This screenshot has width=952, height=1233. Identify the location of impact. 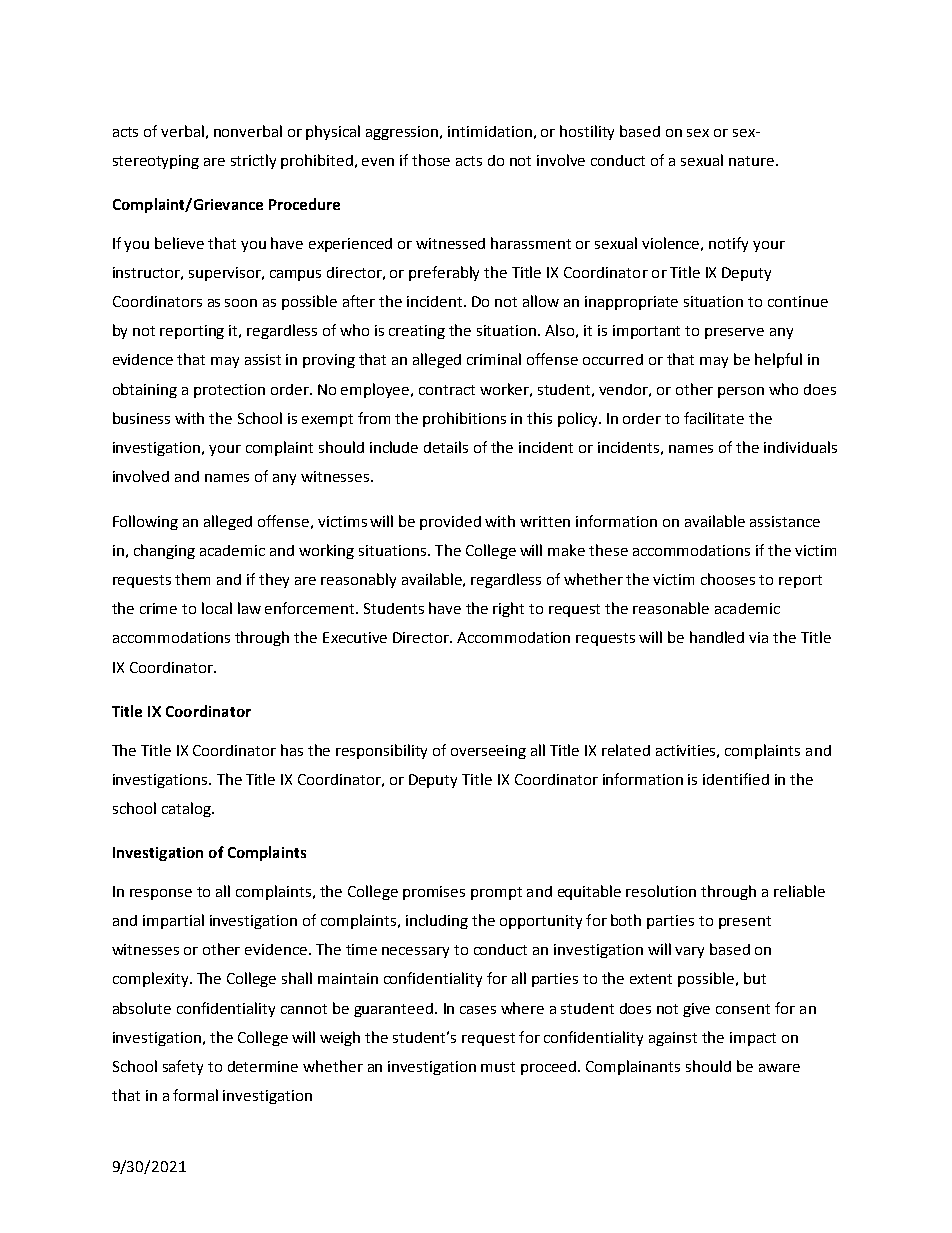
(753, 1039).
